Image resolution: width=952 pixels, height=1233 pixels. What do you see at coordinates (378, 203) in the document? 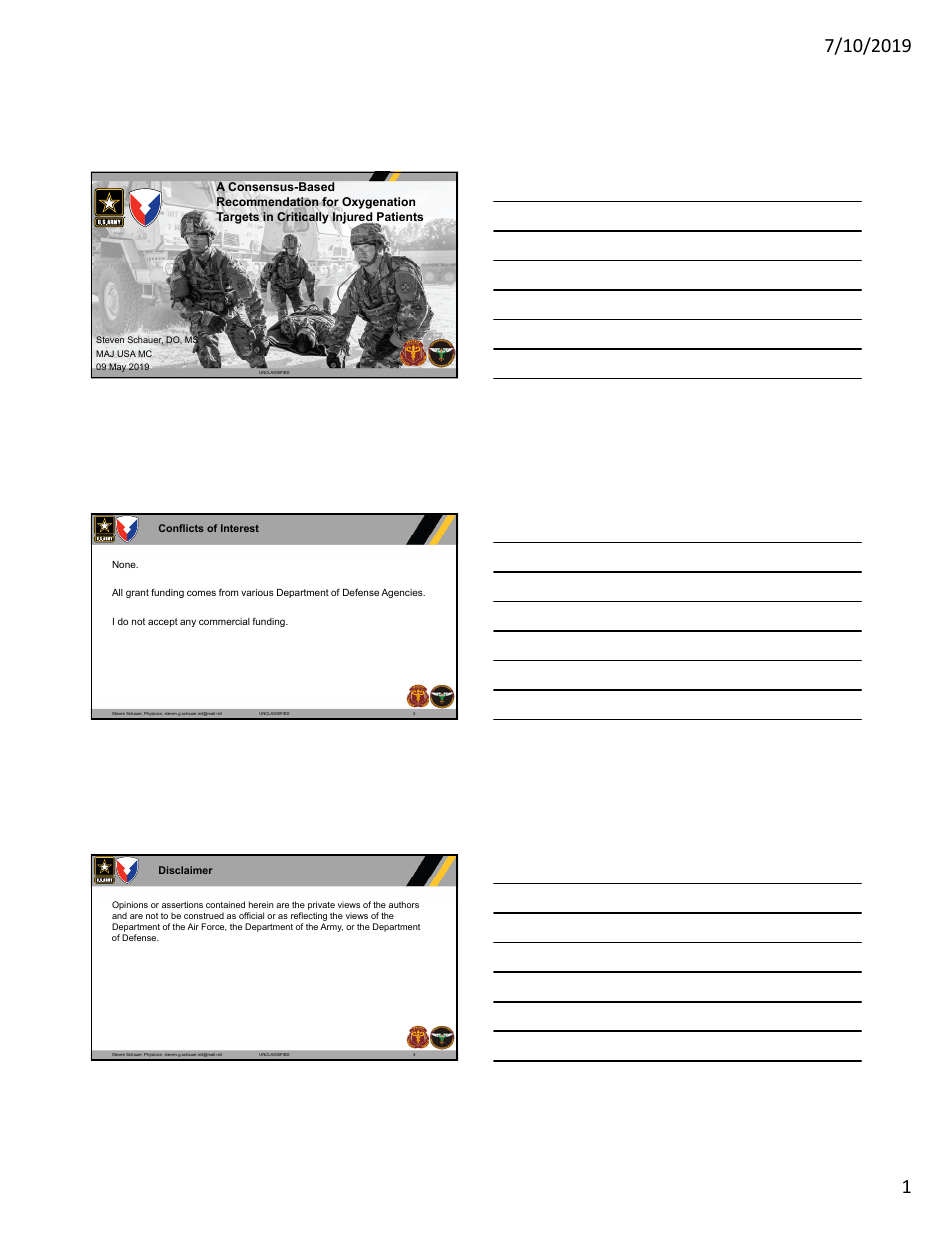
I see `Oxygenation` at bounding box center [378, 203].
